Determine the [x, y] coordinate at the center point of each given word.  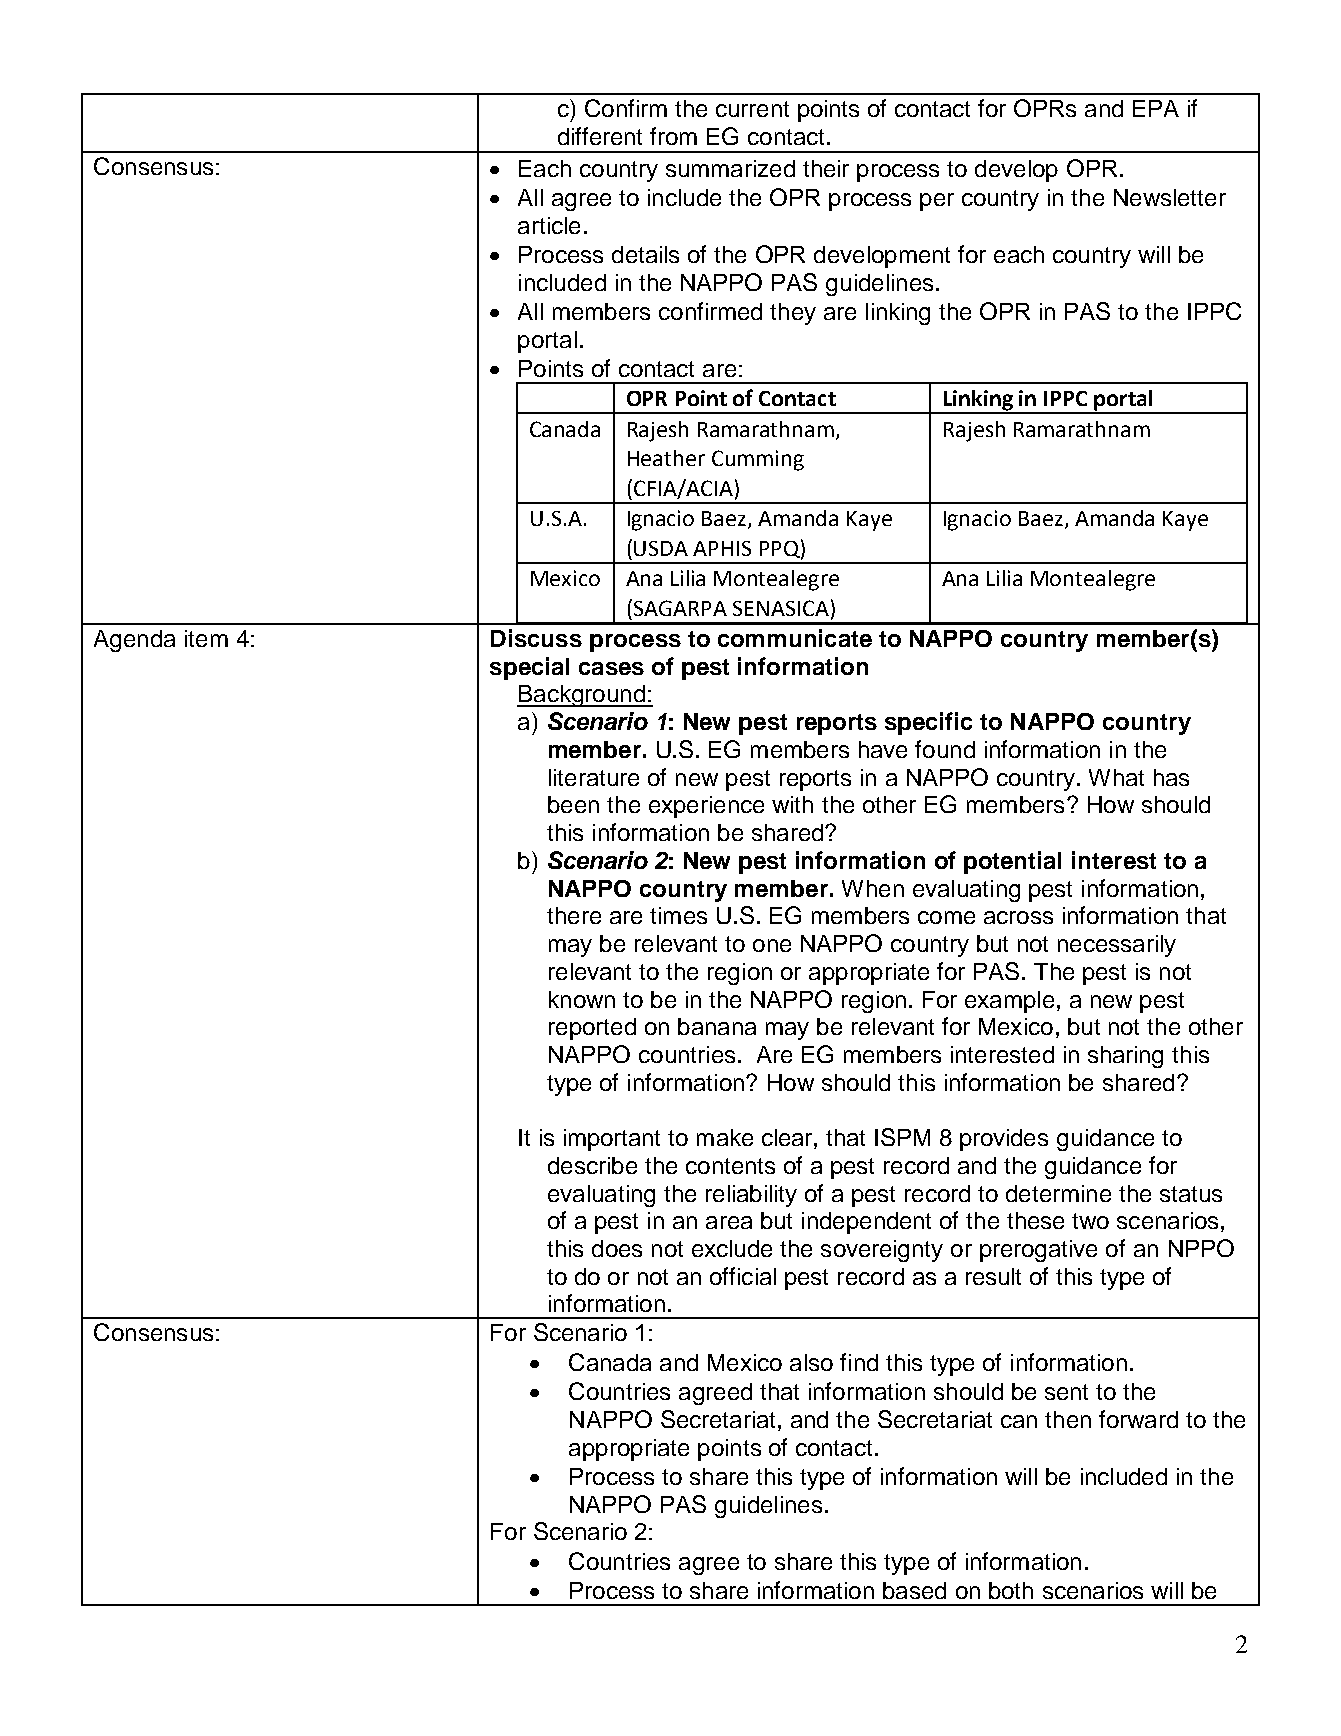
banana [717, 1026]
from [673, 136]
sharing [1125, 1057]
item [206, 638]
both [1011, 1590]
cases [611, 668]
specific [928, 723]
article [549, 225]
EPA [1156, 108]
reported [592, 1029]
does [617, 1248]
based [914, 1590]
